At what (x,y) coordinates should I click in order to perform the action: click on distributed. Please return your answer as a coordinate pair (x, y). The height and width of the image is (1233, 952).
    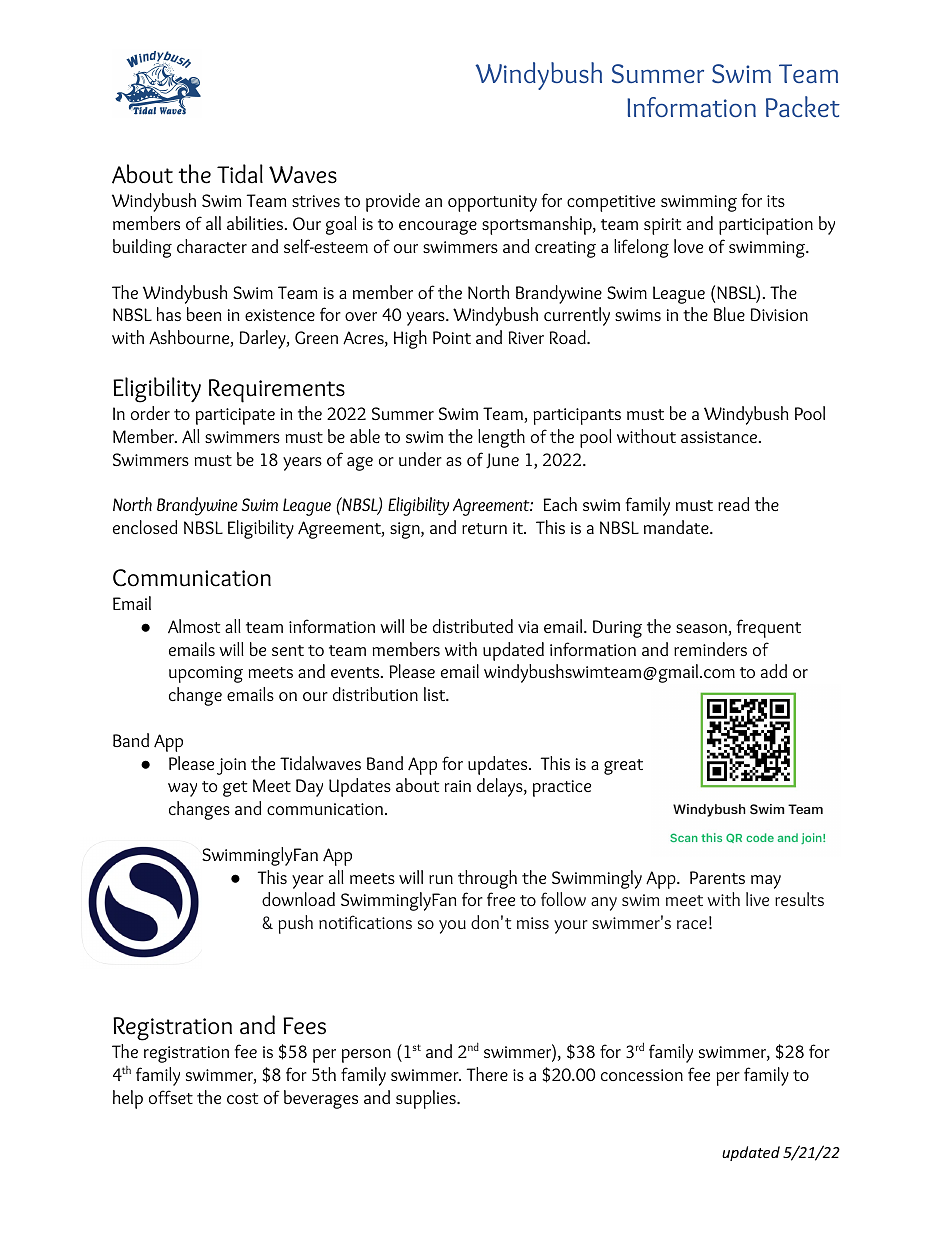
    Looking at the image, I should click on (473, 626).
